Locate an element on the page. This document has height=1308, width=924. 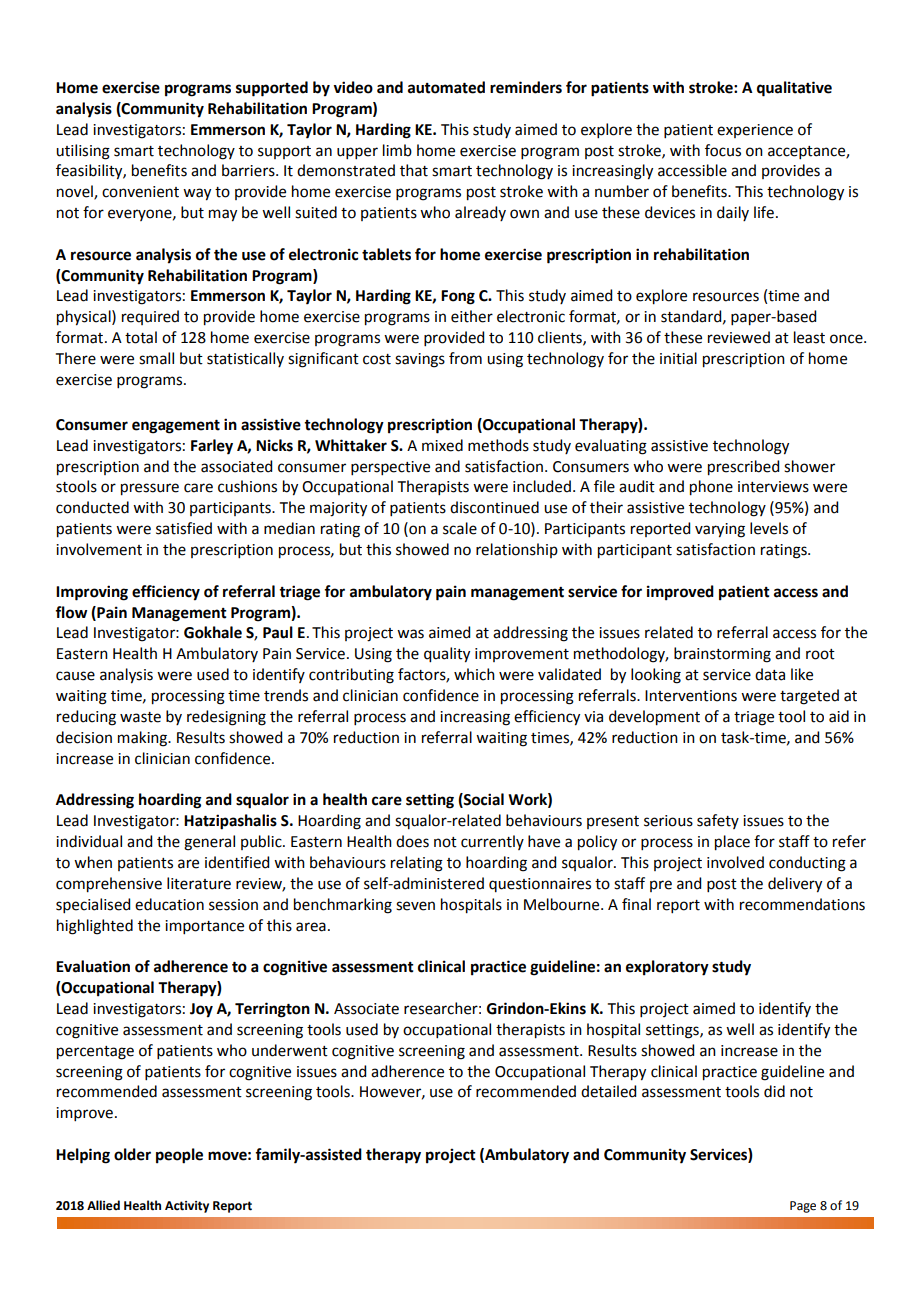
detailed is located at coordinates (608, 1091).
